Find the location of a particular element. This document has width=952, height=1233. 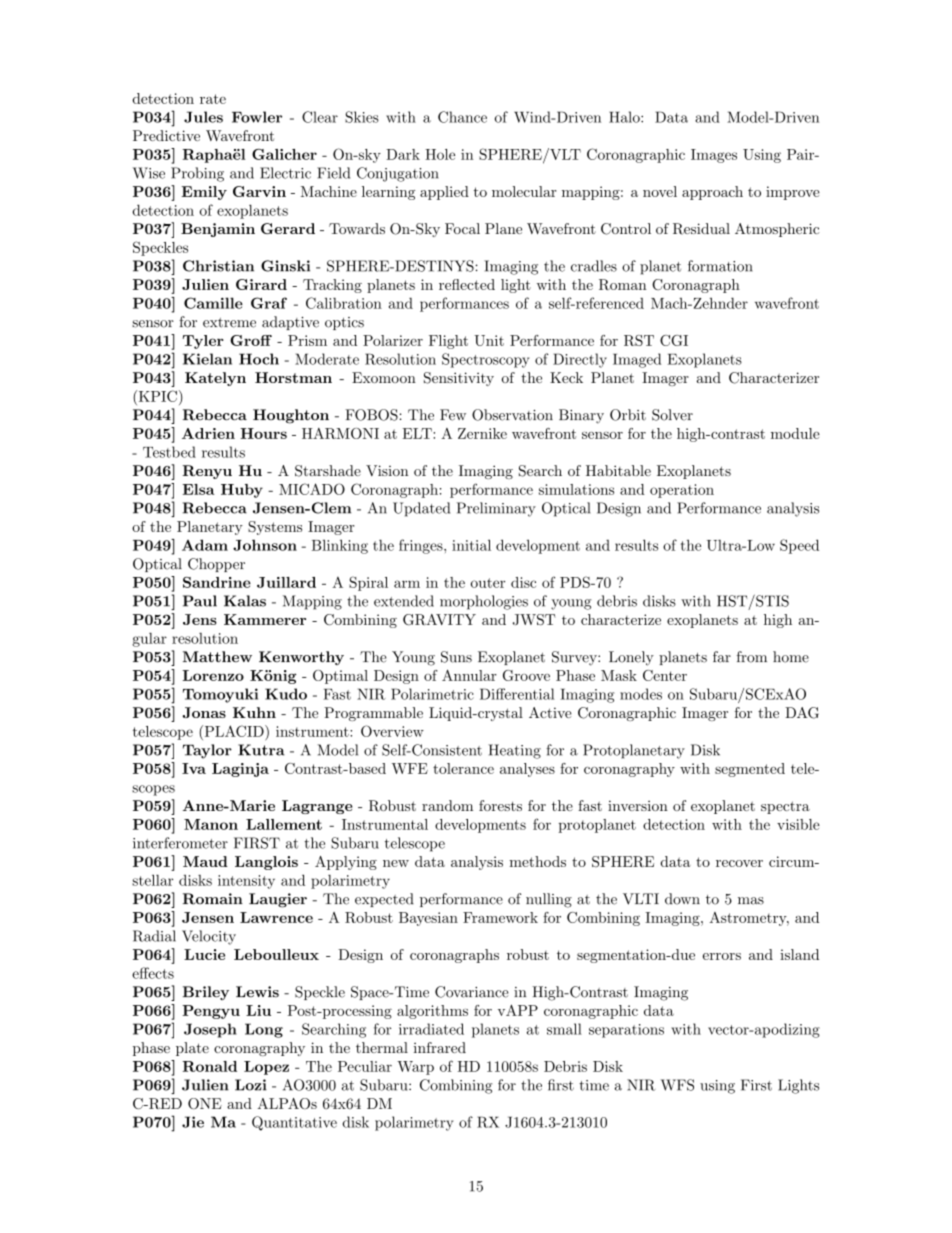

infrared is located at coordinates (440, 1047).
